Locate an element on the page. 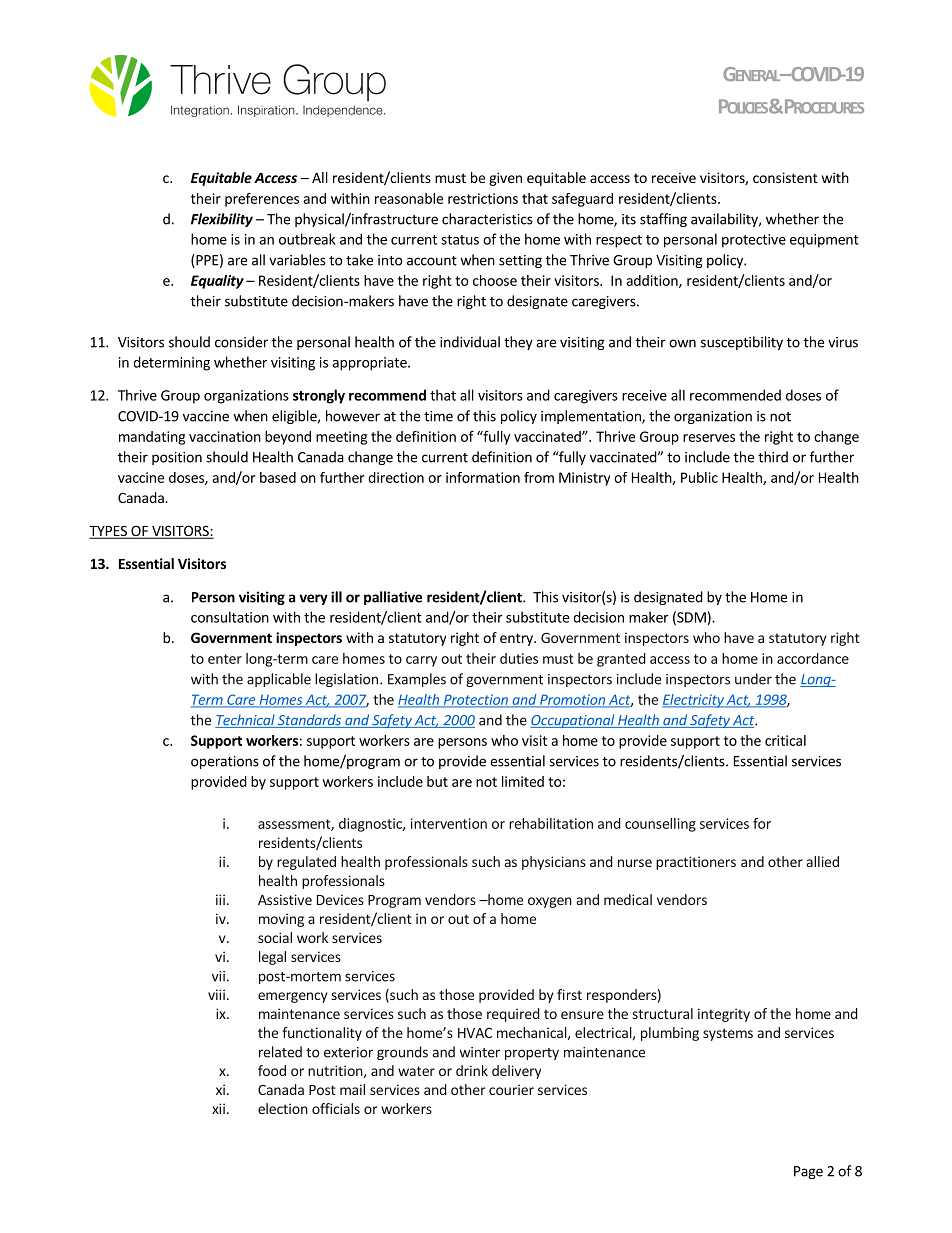 The width and height of the document is (952, 1233). under is located at coordinates (753, 679).
